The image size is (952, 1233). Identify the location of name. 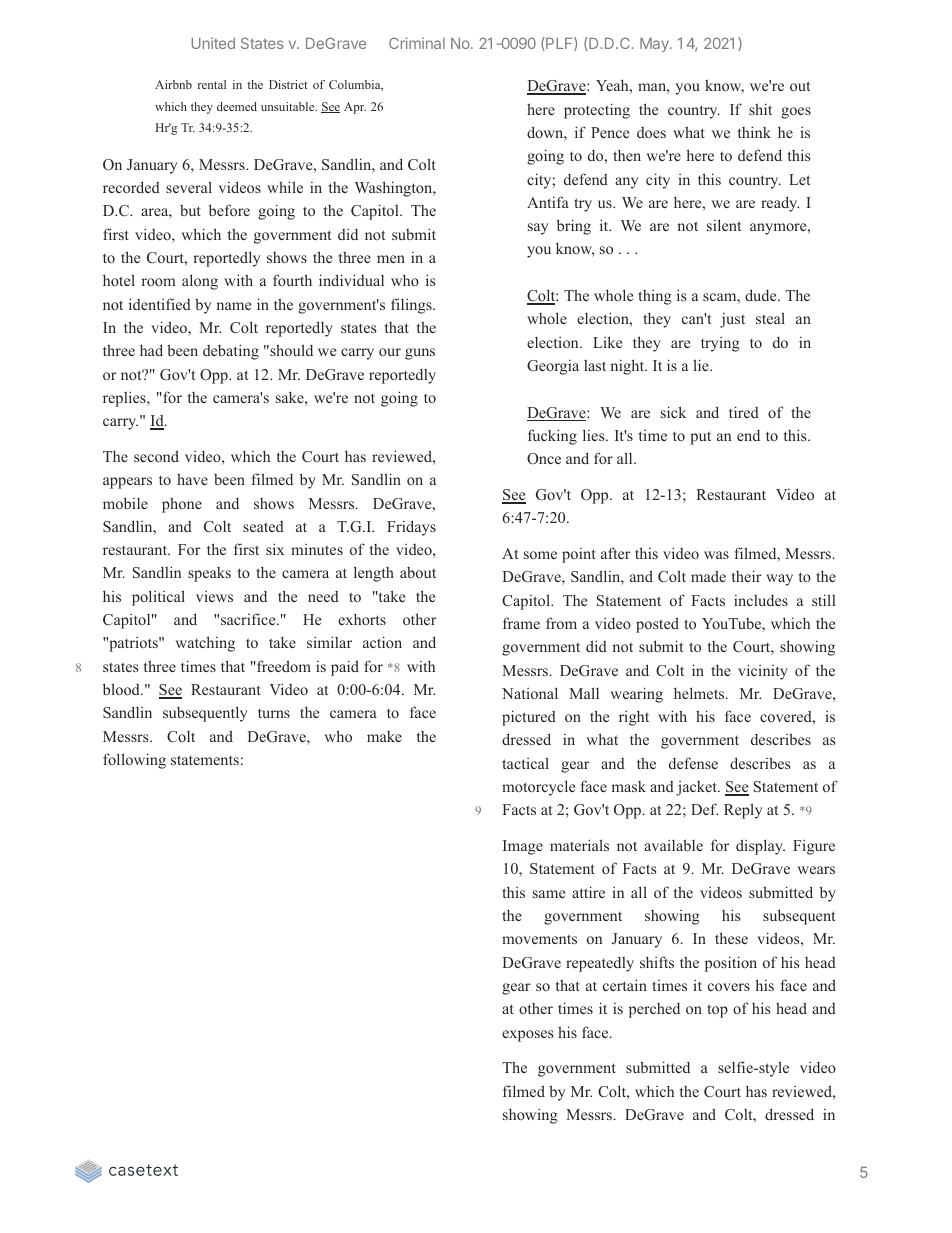
(233, 306).
